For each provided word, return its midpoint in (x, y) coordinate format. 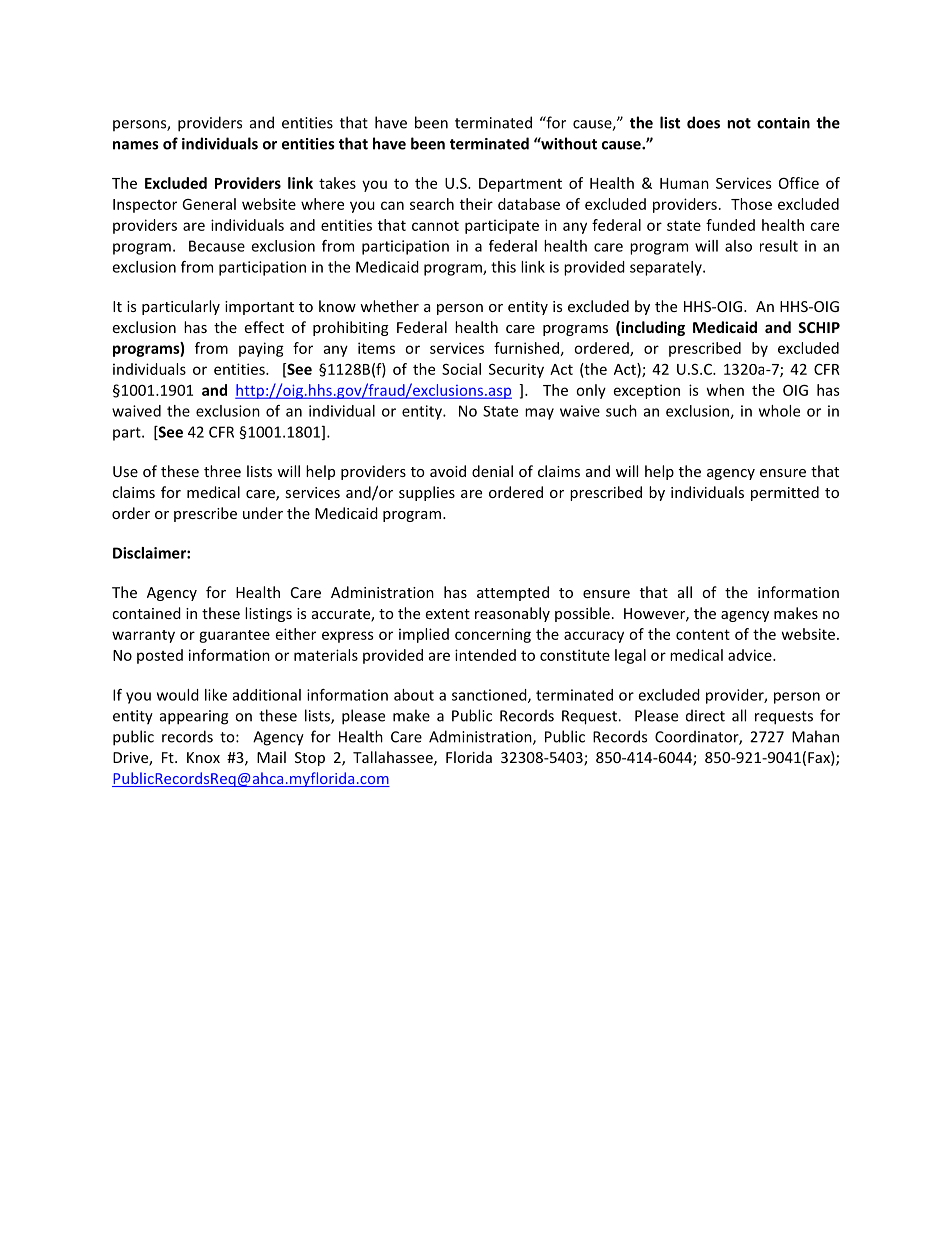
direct (705, 715)
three (222, 471)
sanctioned (490, 696)
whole (779, 411)
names (136, 145)
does (703, 122)
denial (492, 471)
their (476, 204)
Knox (203, 757)
